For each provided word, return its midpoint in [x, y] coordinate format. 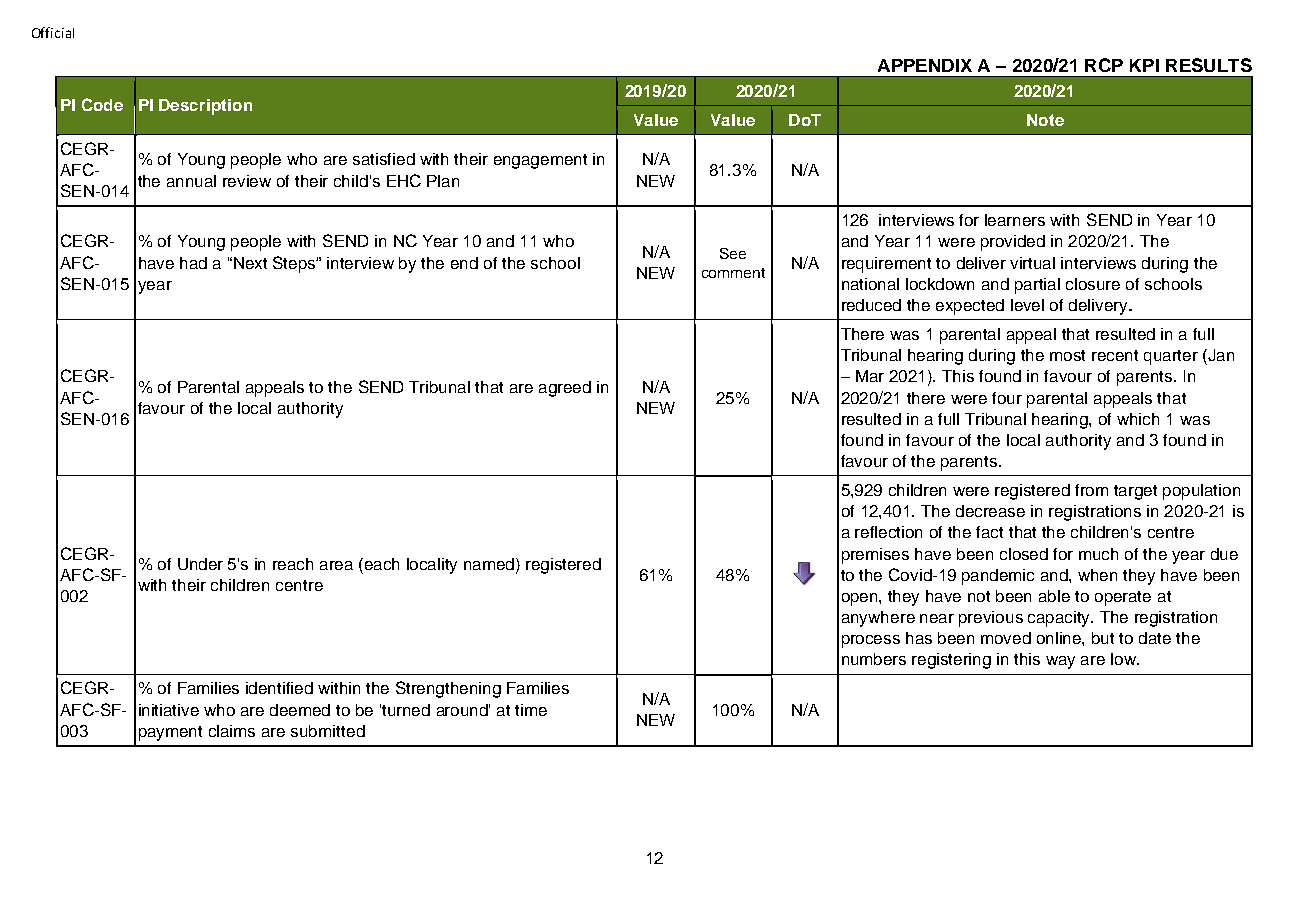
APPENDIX [925, 65]
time [531, 710]
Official [53, 32]
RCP [1104, 65]
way [1060, 662]
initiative [169, 710]
